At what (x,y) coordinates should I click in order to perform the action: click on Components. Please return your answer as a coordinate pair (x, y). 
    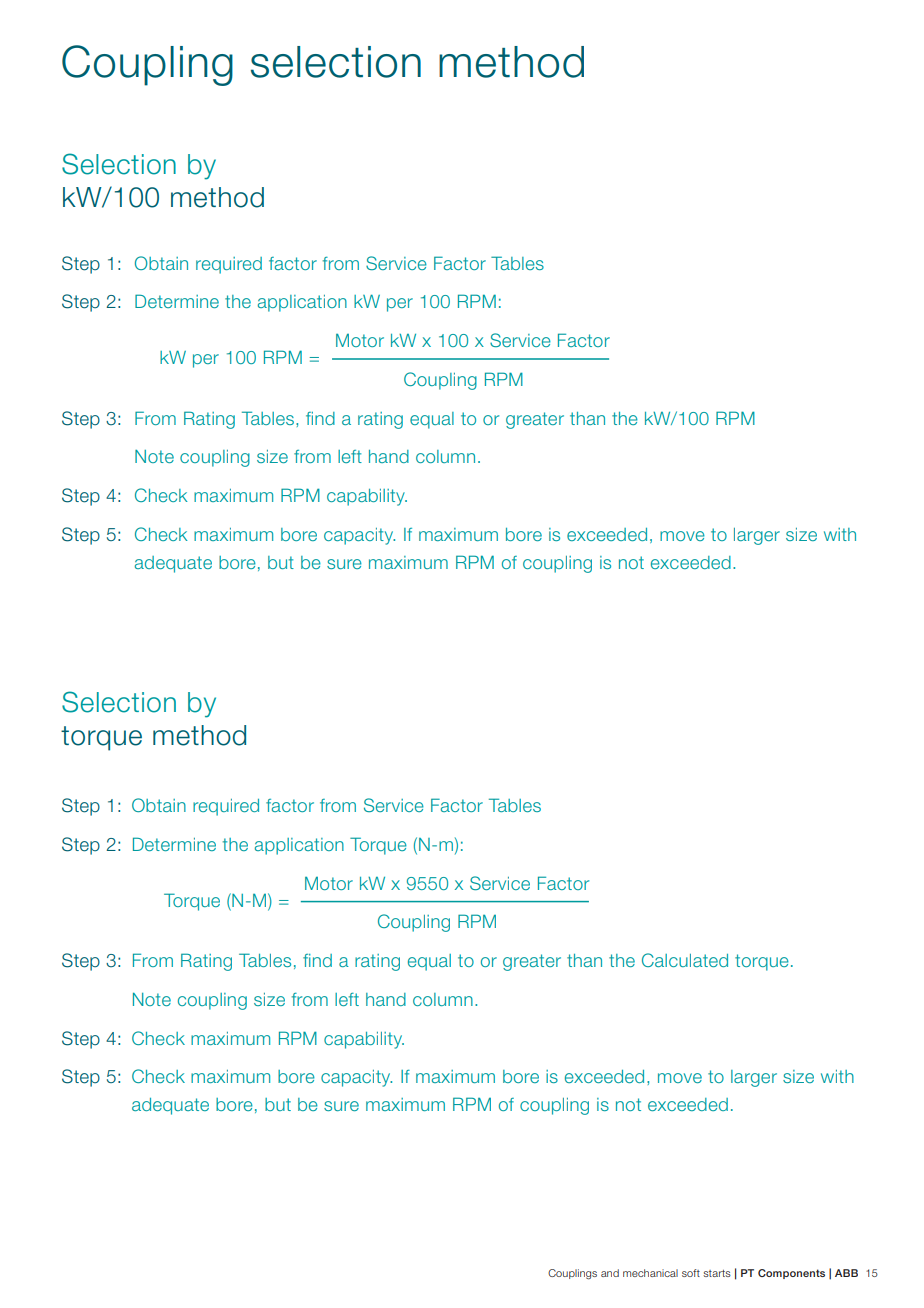
    Looking at the image, I should click on (791, 1274).
